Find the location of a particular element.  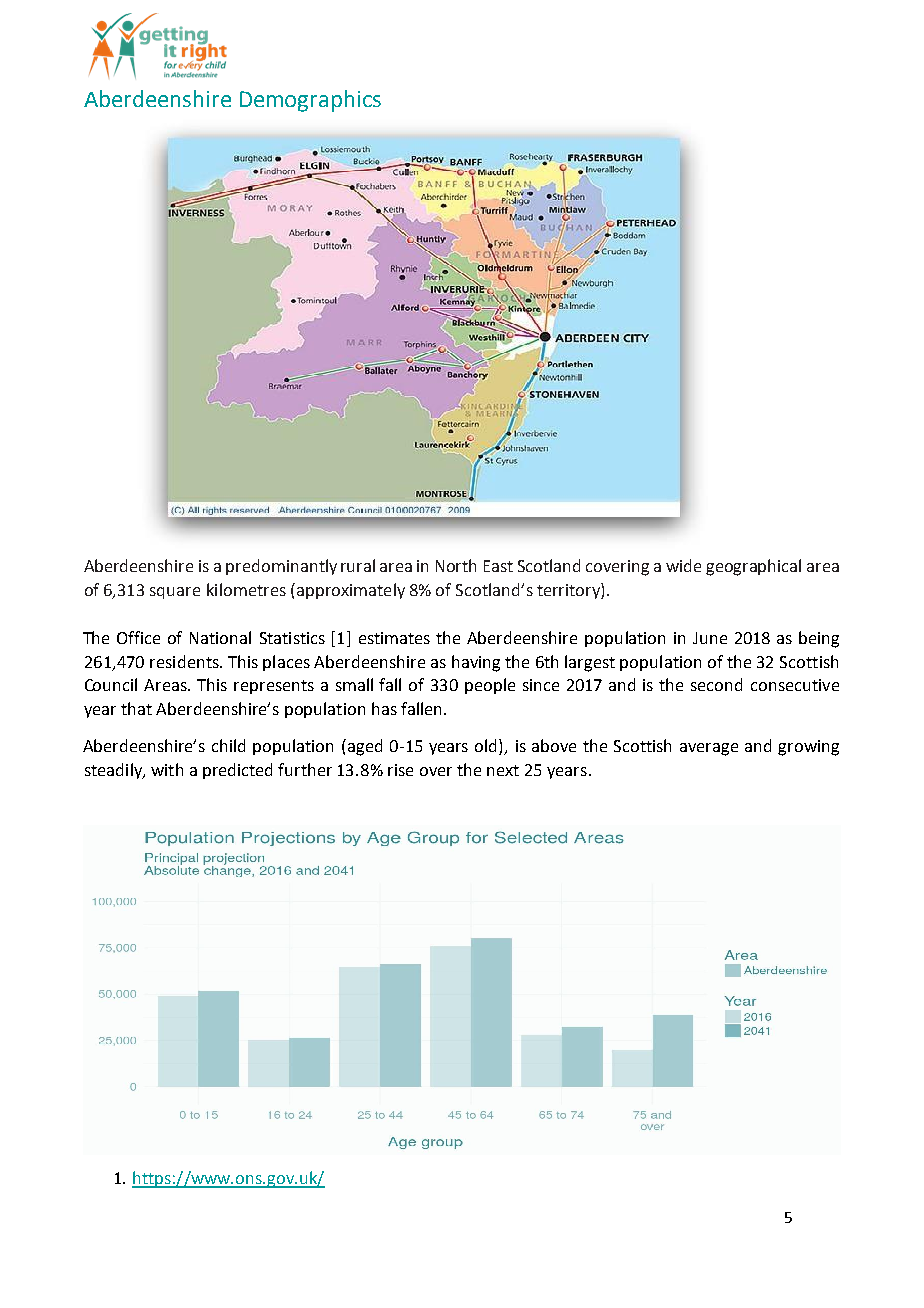

wide is located at coordinates (683, 565).
